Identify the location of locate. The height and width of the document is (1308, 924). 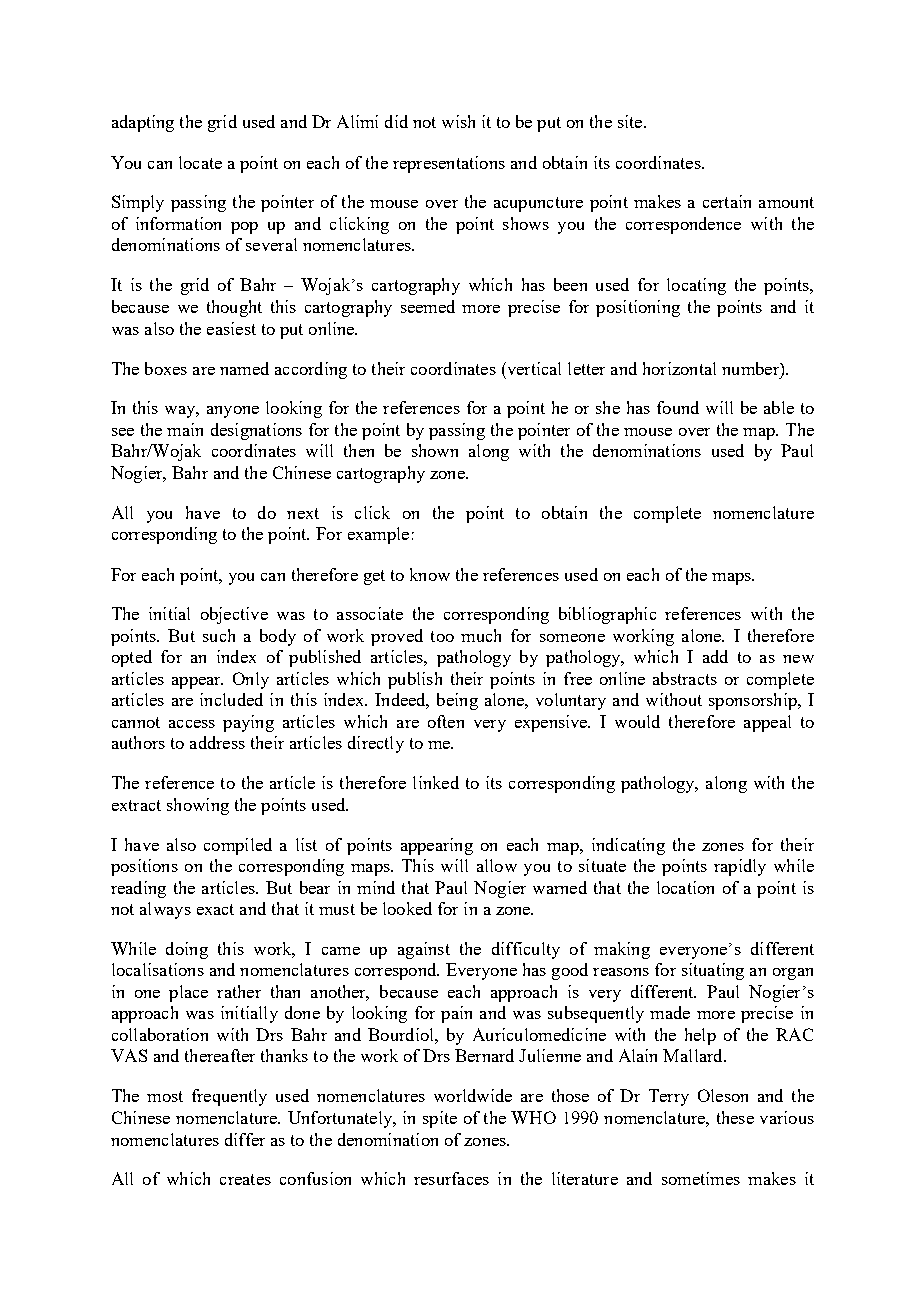
(200, 162).
